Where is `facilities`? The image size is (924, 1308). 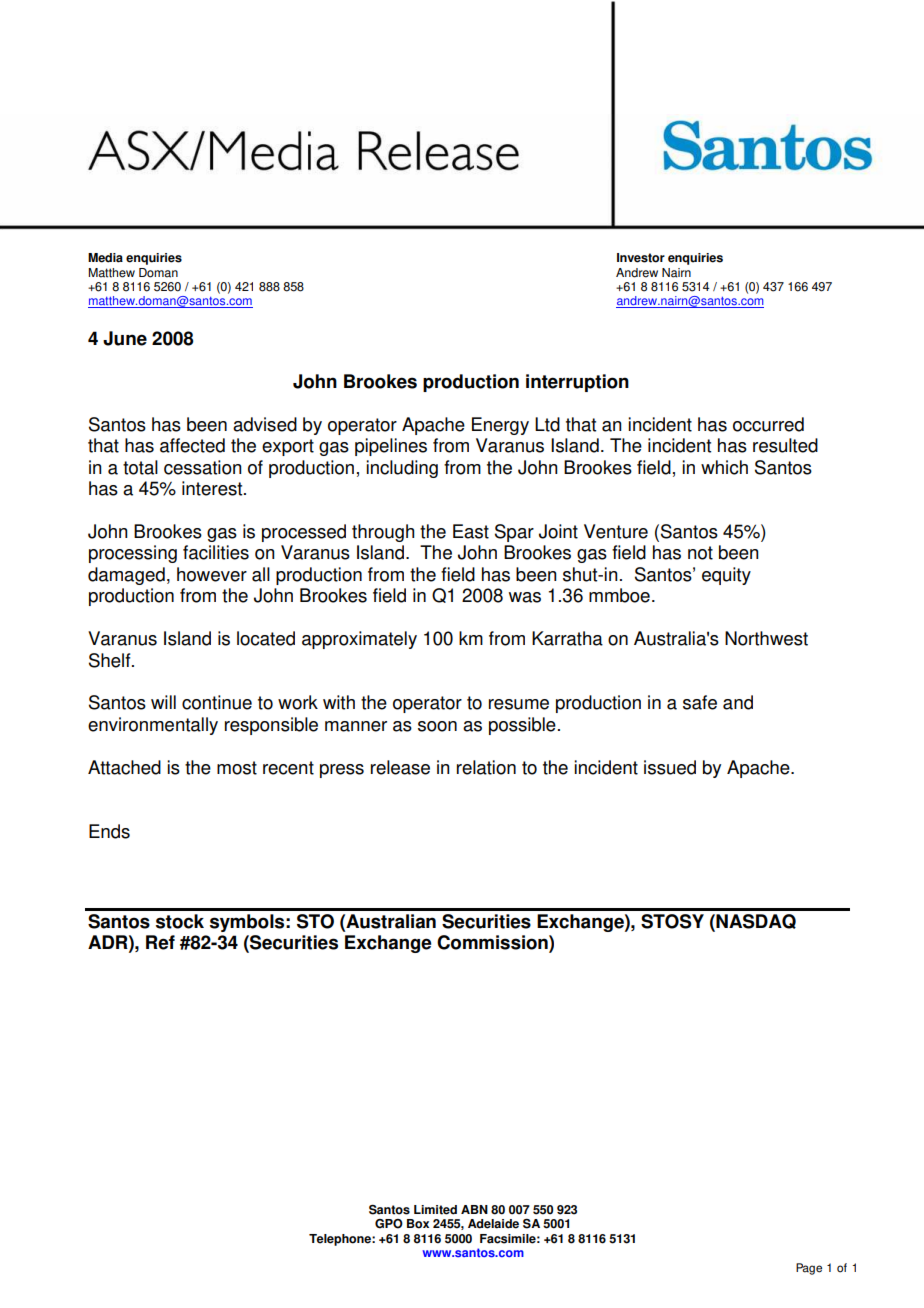
facilities is located at coordinates (216, 552).
